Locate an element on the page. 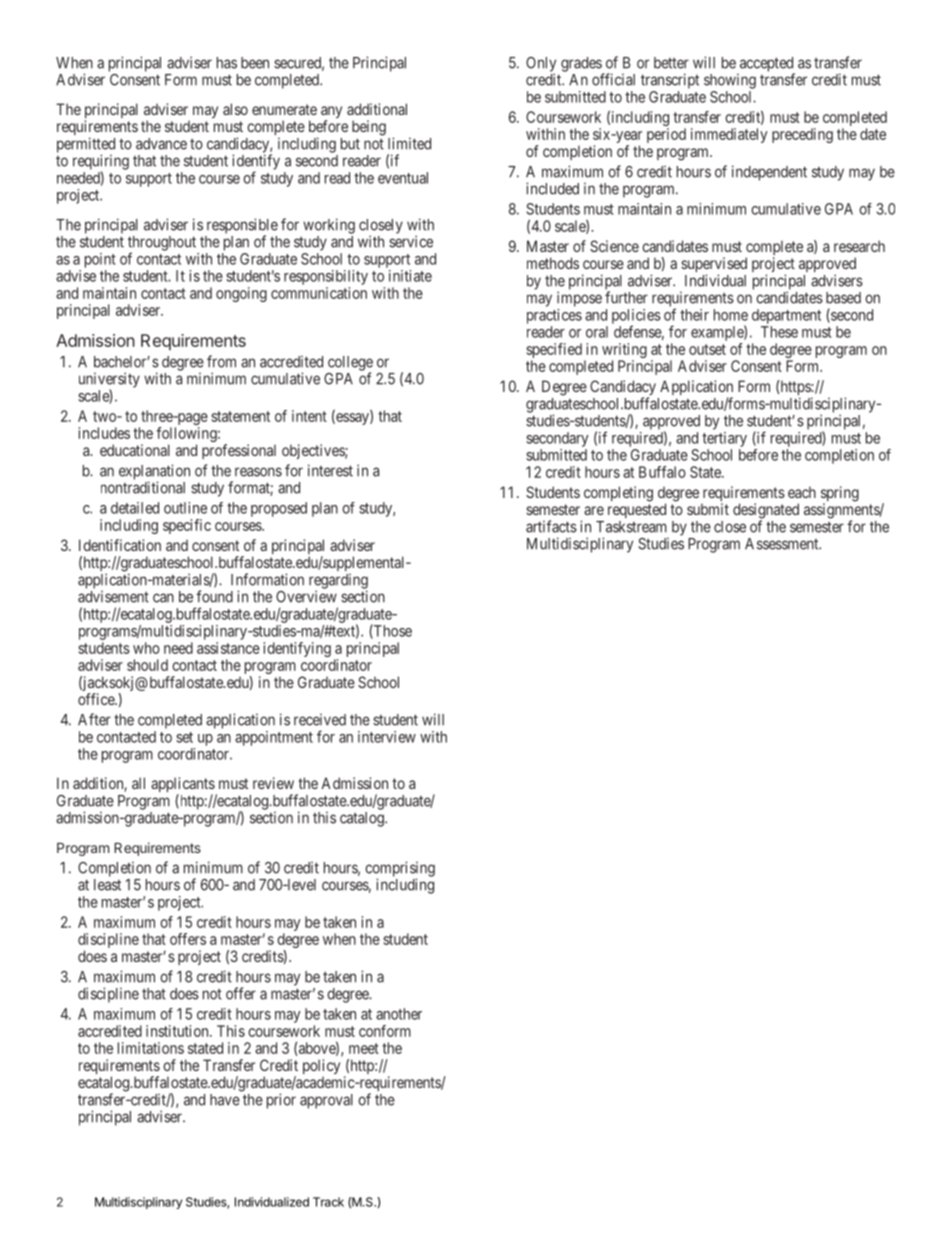 The image size is (952, 1233). Assessment is located at coordinates (783, 544).
